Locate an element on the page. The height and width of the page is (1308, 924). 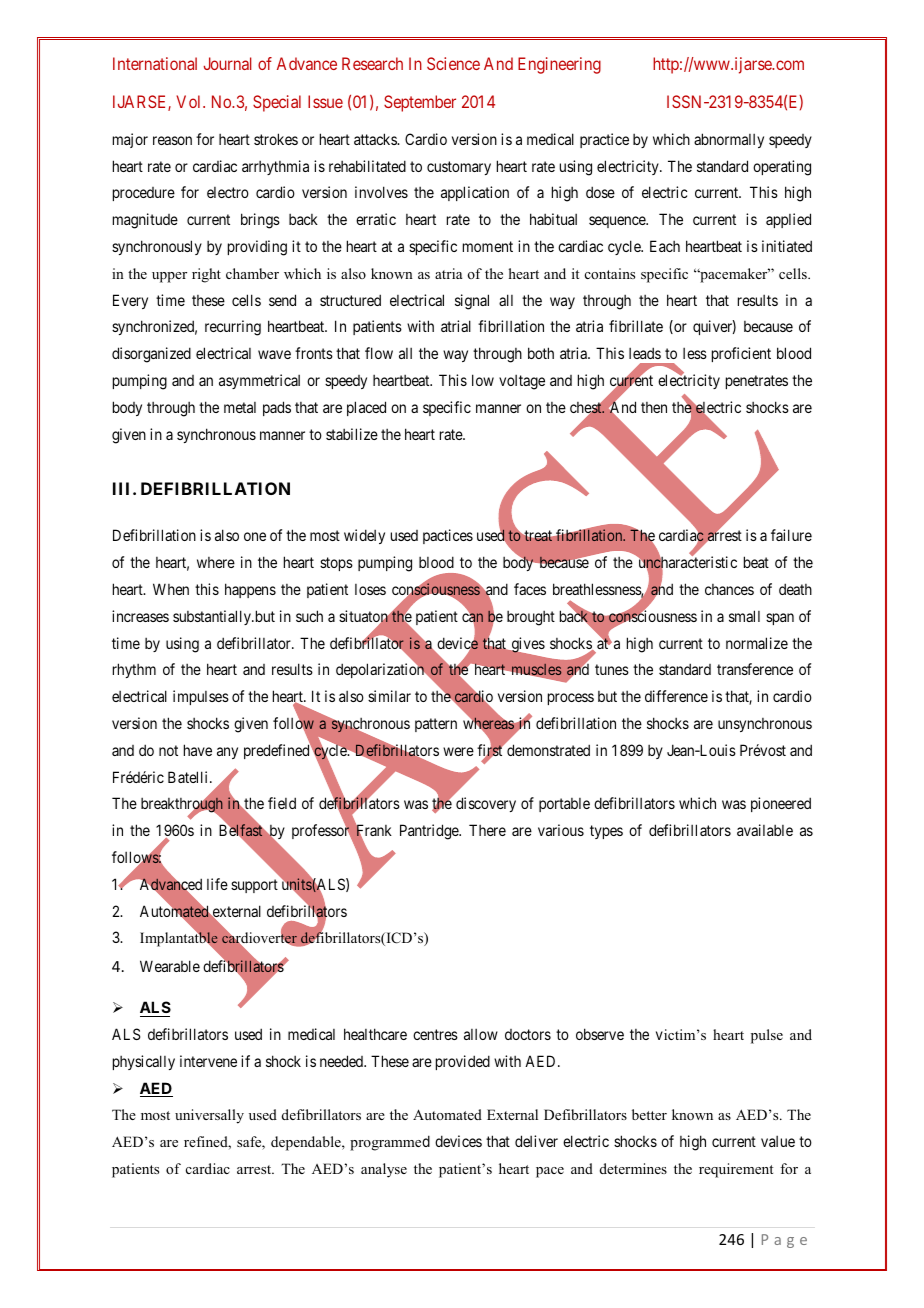
September is located at coordinates (420, 103).
